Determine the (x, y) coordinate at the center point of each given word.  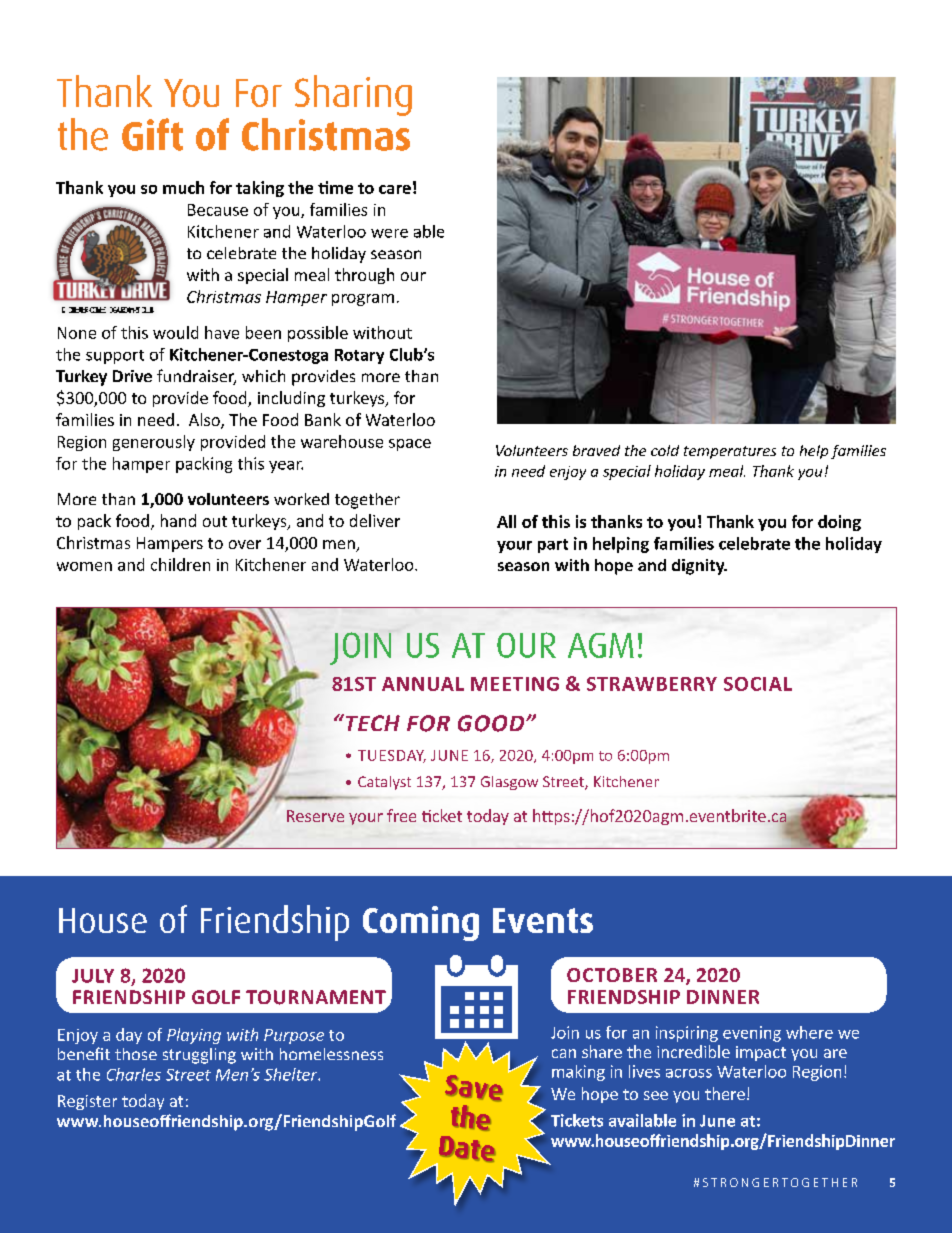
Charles (134, 1074)
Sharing (353, 95)
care (395, 189)
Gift (152, 134)
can (564, 1053)
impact (761, 1053)
